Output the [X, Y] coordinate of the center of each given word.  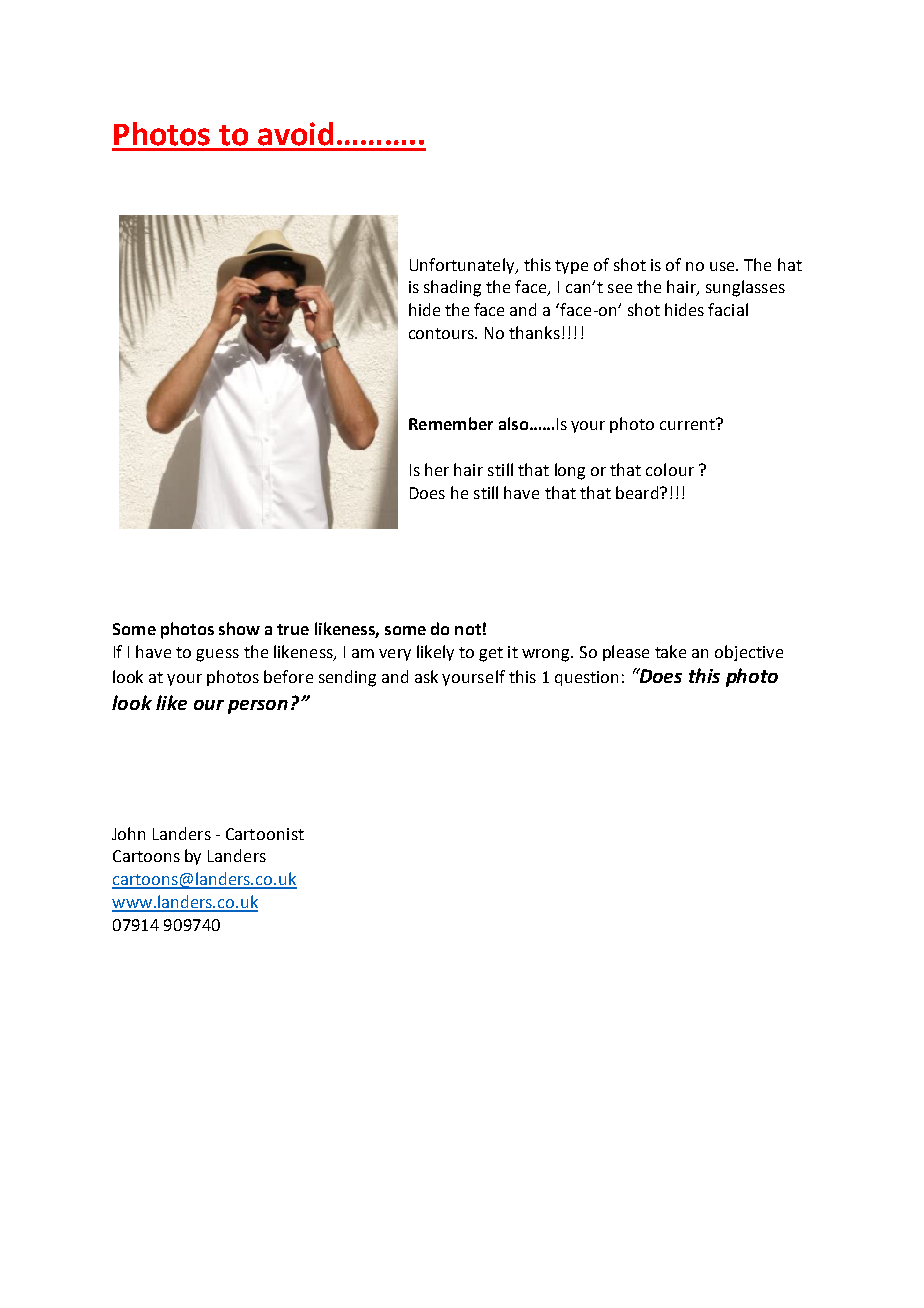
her [437, 469]
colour [670, 469]
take [670, 651]
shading [452, 288]
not [468, 629]
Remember [451, 423]
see [620, 288]
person [258, 707]
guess [217, 655]
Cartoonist [265, 834]
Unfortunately [463, 266]
